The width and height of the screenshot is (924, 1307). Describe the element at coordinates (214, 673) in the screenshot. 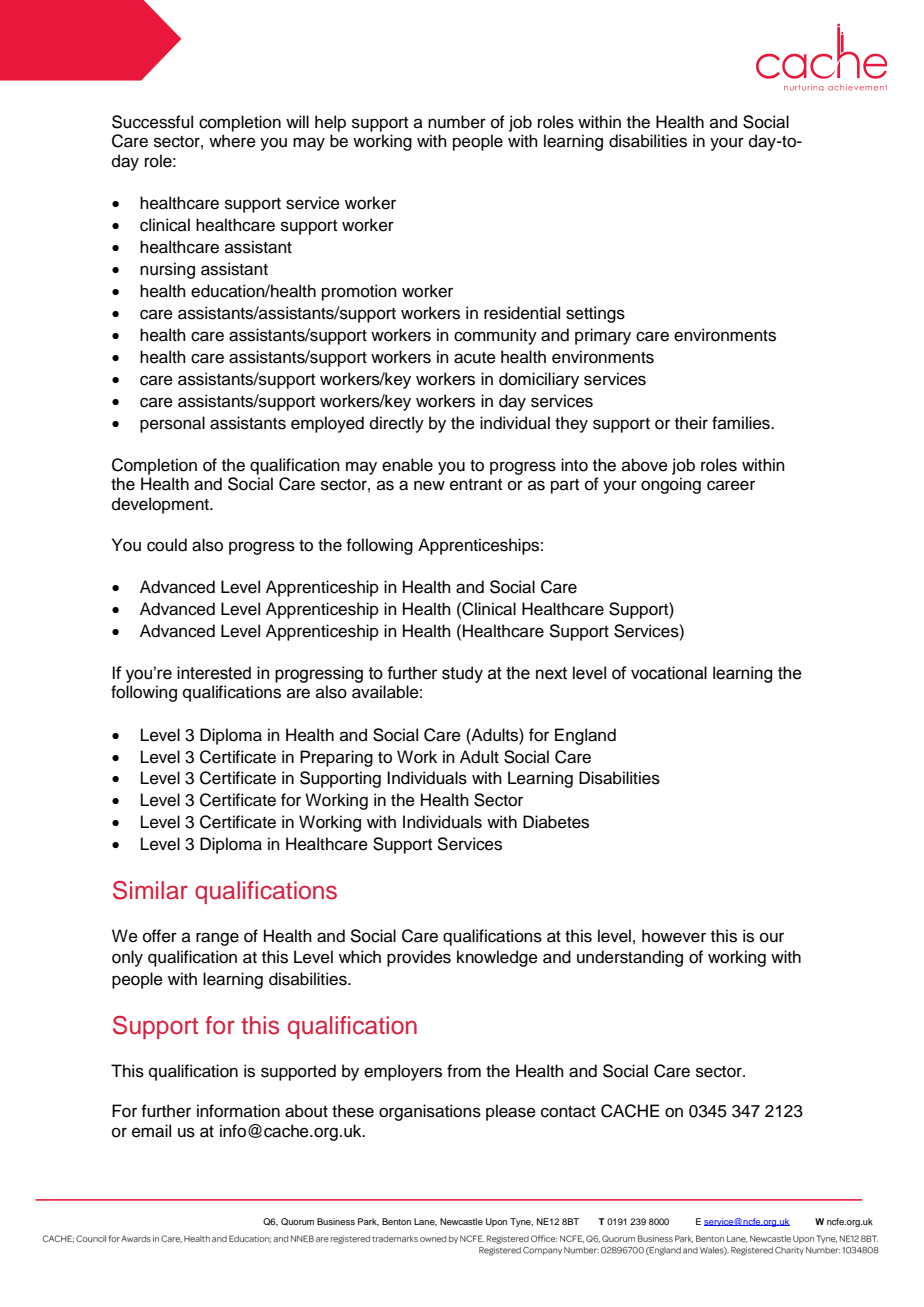

I see `interested` at that location.
